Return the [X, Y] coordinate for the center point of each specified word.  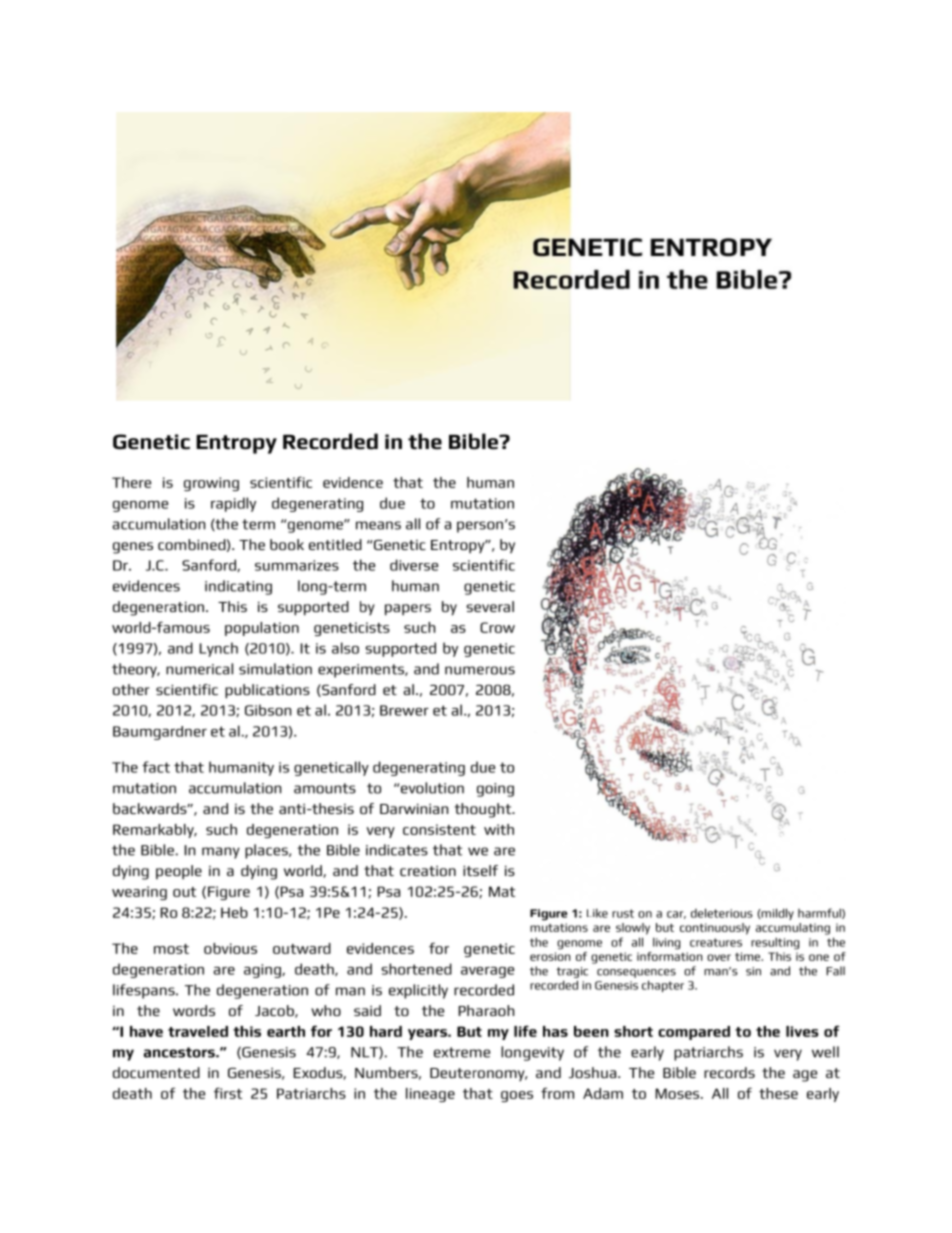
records [729, 1072]
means [378, 525]
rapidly [233, 504]
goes [517, 1096]
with [499, 829]
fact [156, 767]
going [495, 790]
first [228, 1093]
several [490, 606]
